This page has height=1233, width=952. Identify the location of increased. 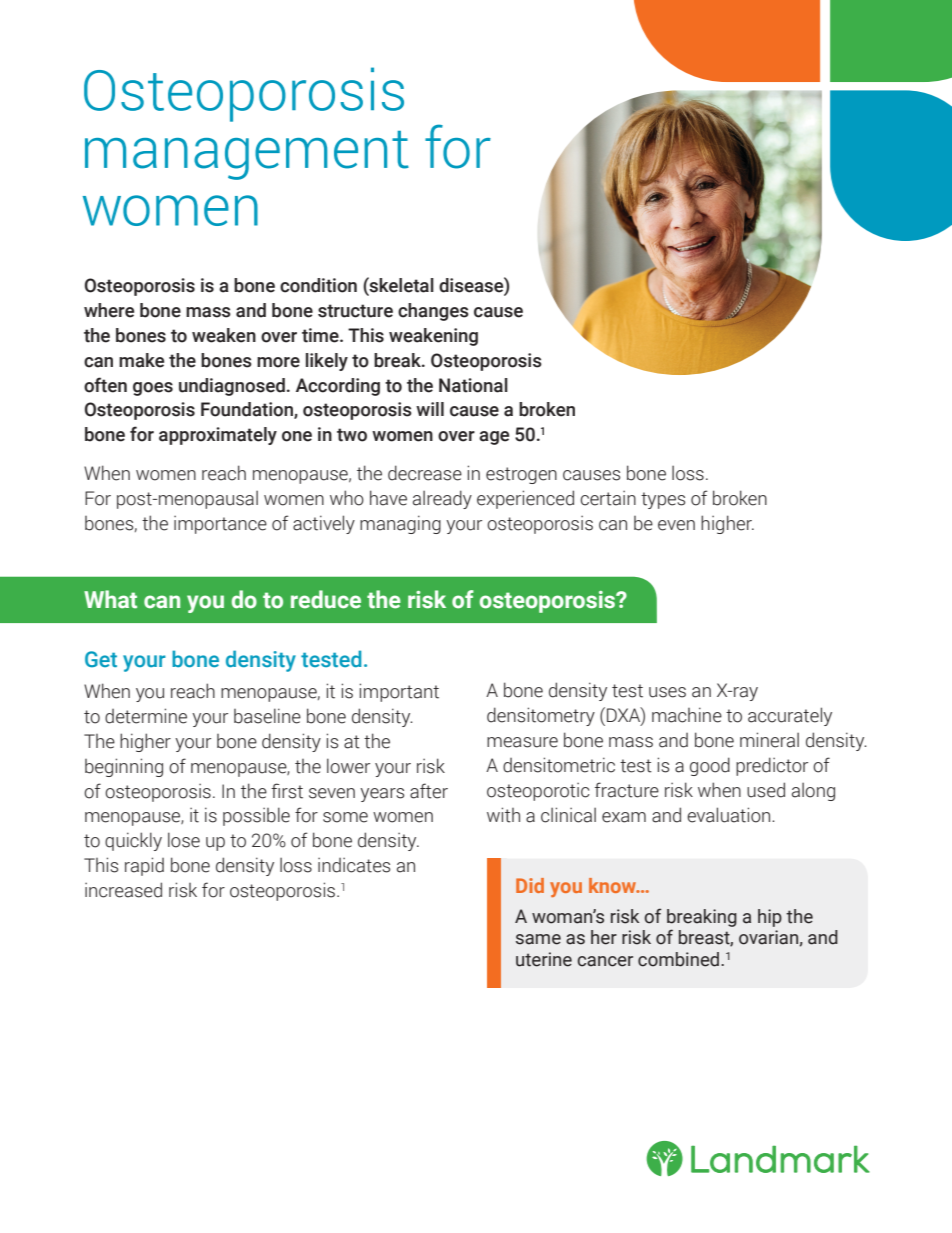
(123, 890).
